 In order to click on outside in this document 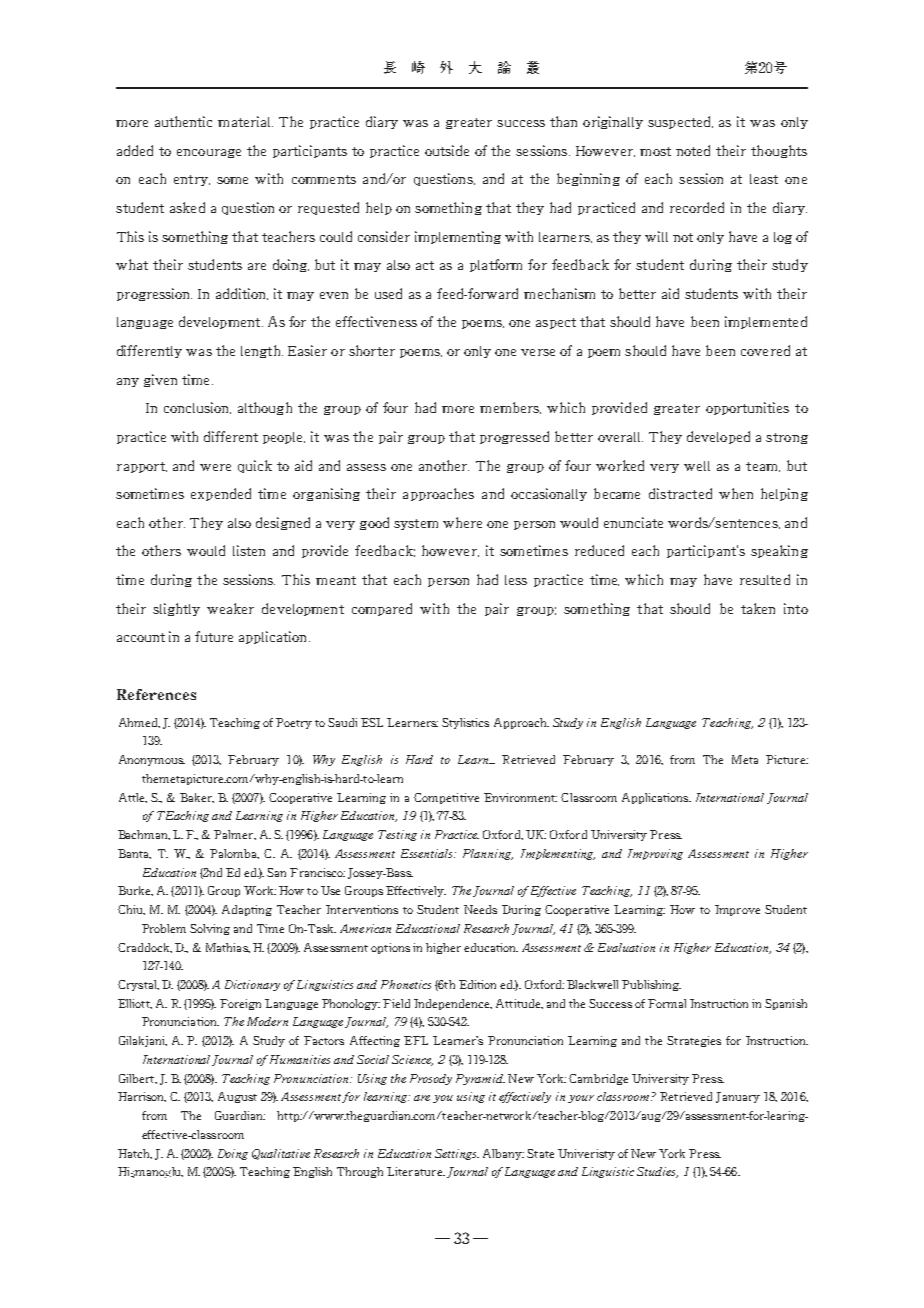, I will do `click(447, 150)`.
